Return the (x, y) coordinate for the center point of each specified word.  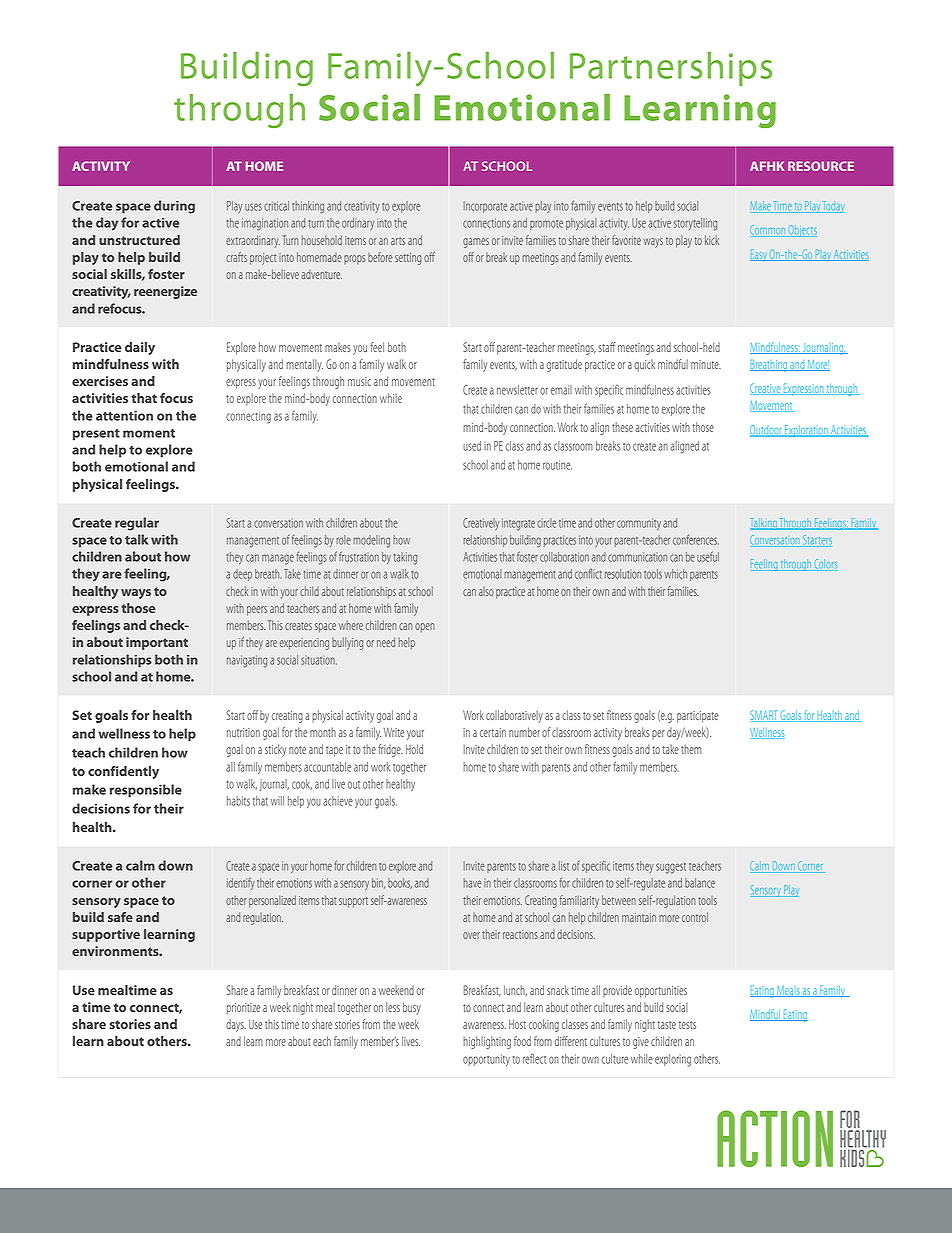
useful (708, 556)
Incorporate (485, 207)
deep (242, 575)
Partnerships (671, 69)
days (236, 1025)
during (174, 207)
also (486, 591)
